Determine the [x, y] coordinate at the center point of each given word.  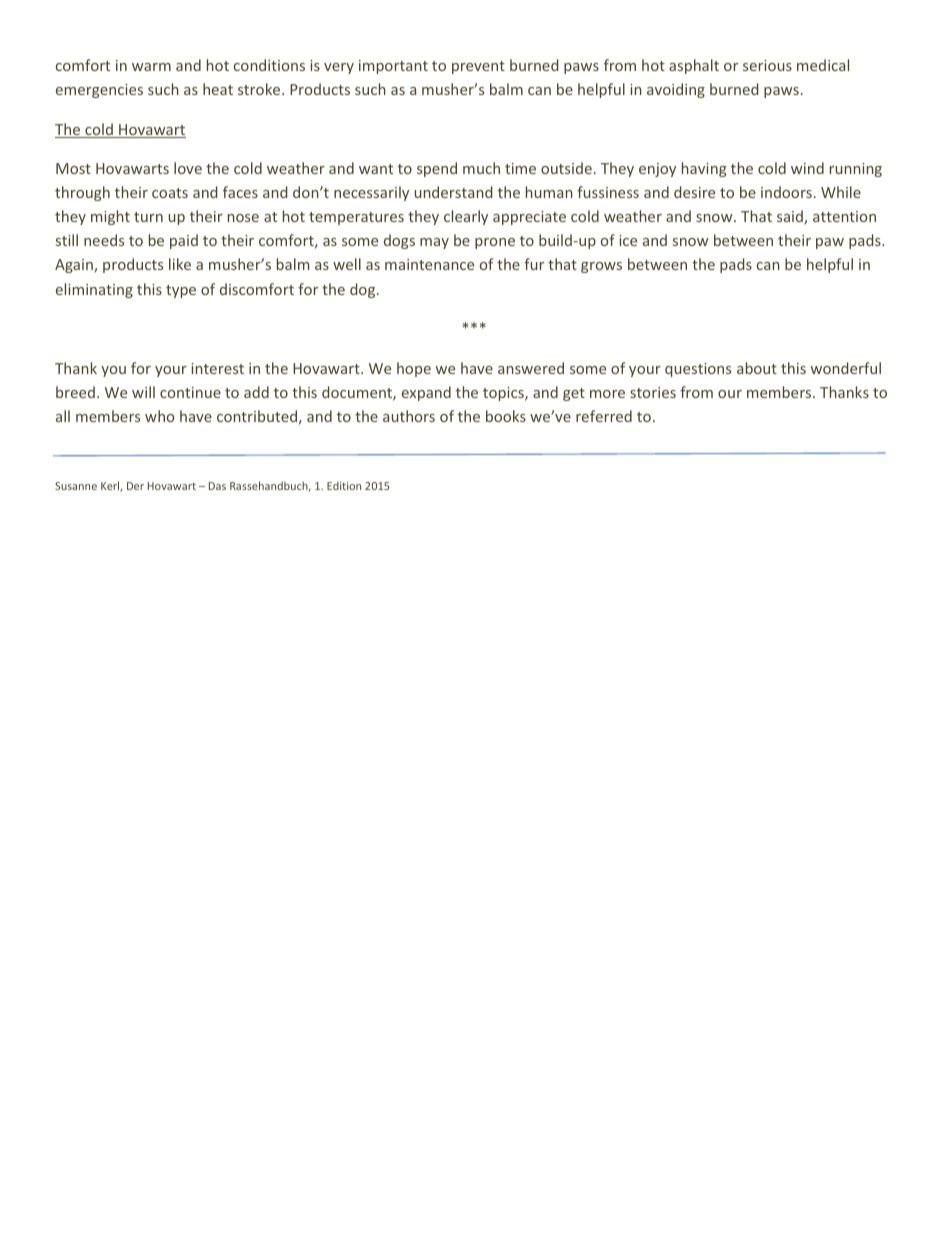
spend [437, 169]
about [757, 368]
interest [217, 368]
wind [807, 168]
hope [414, 369]
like [180, 264]
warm [151, 67]
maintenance [429, 264]
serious [767, 65]
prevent [478, 67]
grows [601, 267]
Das [217, 486]
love [188, 168]
